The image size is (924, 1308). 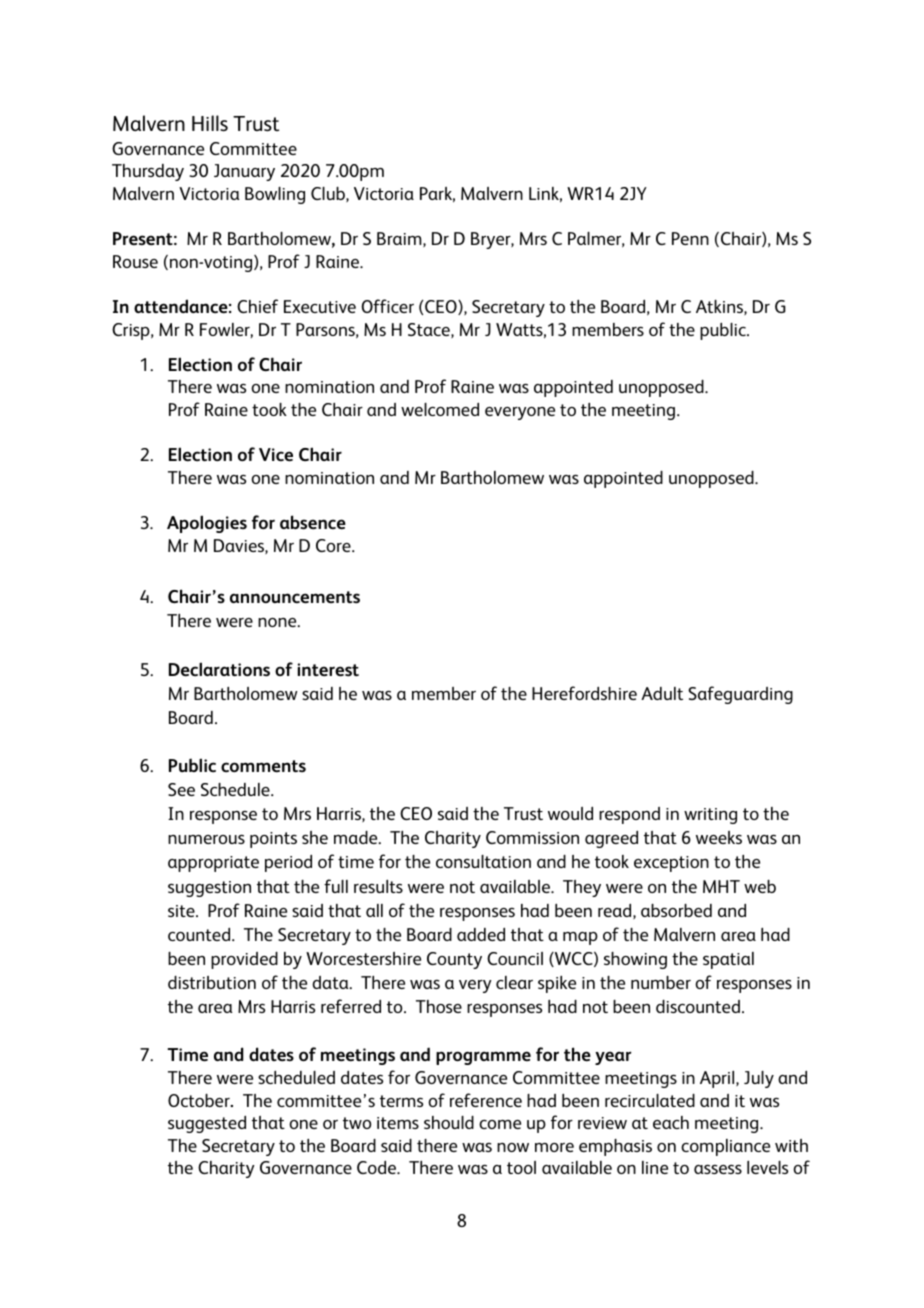 I want to click on suggested, so click(x=207, y=1124).
